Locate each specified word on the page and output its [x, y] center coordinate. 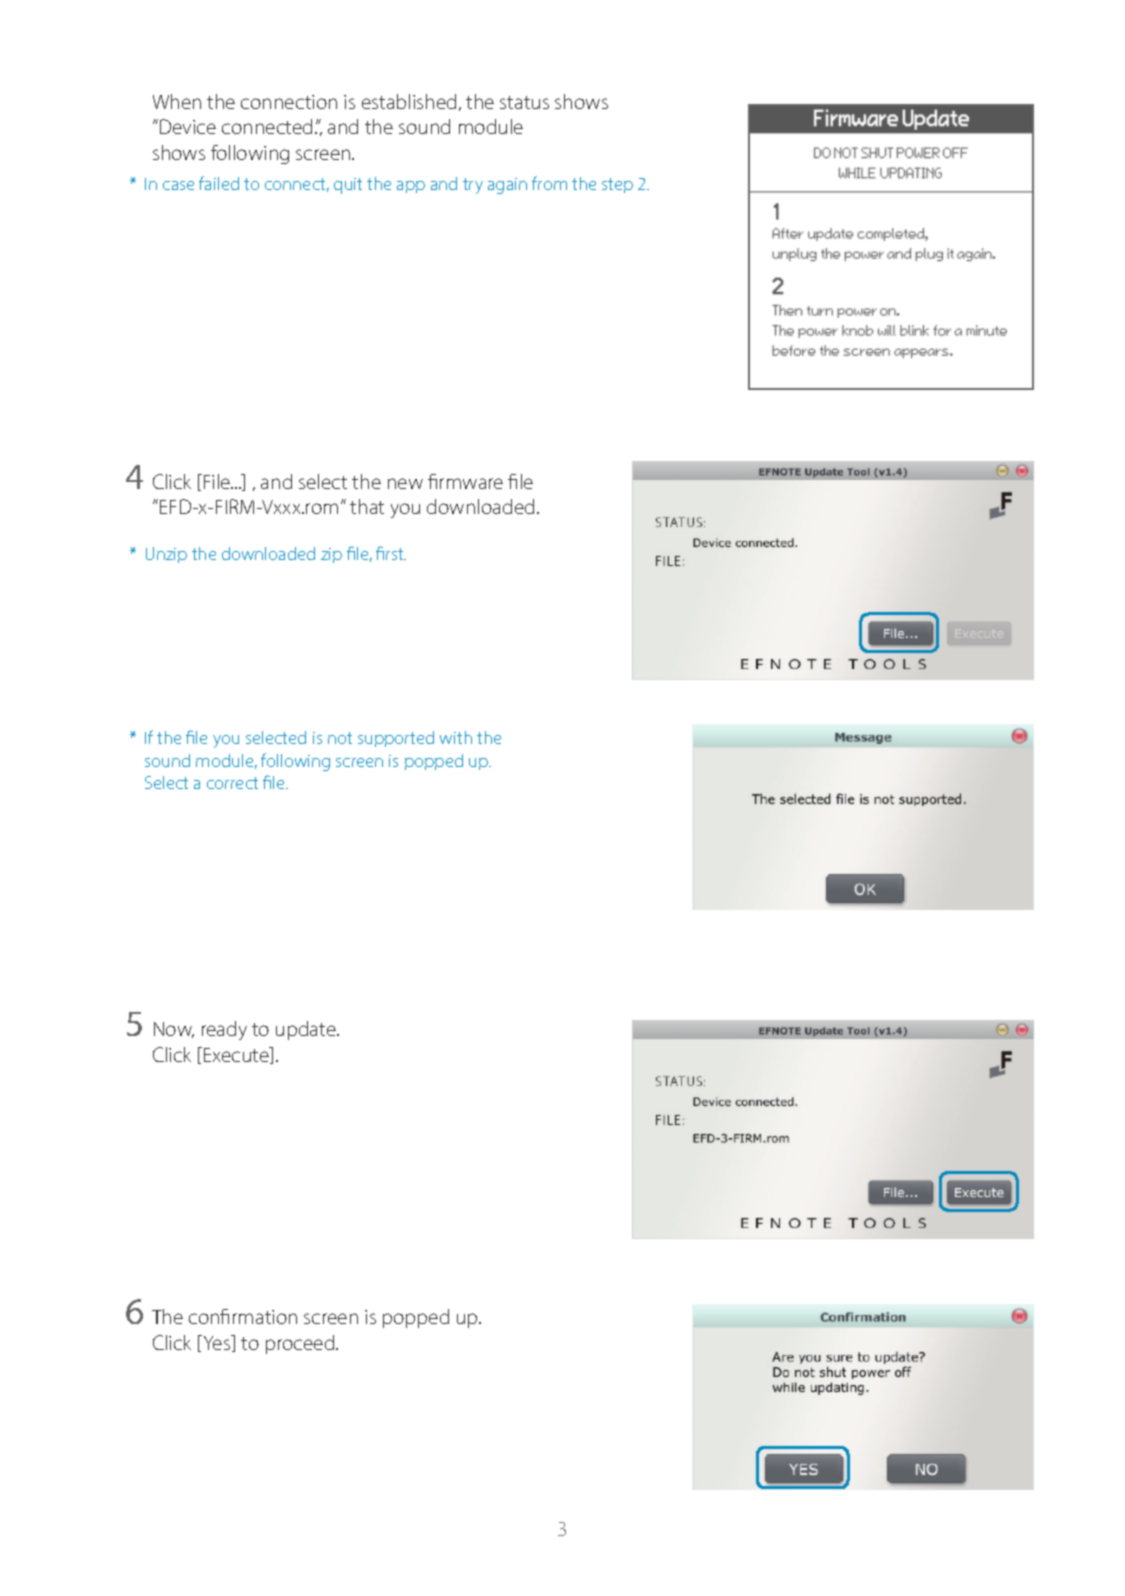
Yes [217, 1343]
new [405, 483]
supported [396, 739]
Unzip [166, 555]
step [617, 185]
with [456, 737]
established [409, 101]
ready [224, 1030]
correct [232, 783]
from [549, 183]
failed [219, 183]
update [307, 1030]
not [340, 738]
